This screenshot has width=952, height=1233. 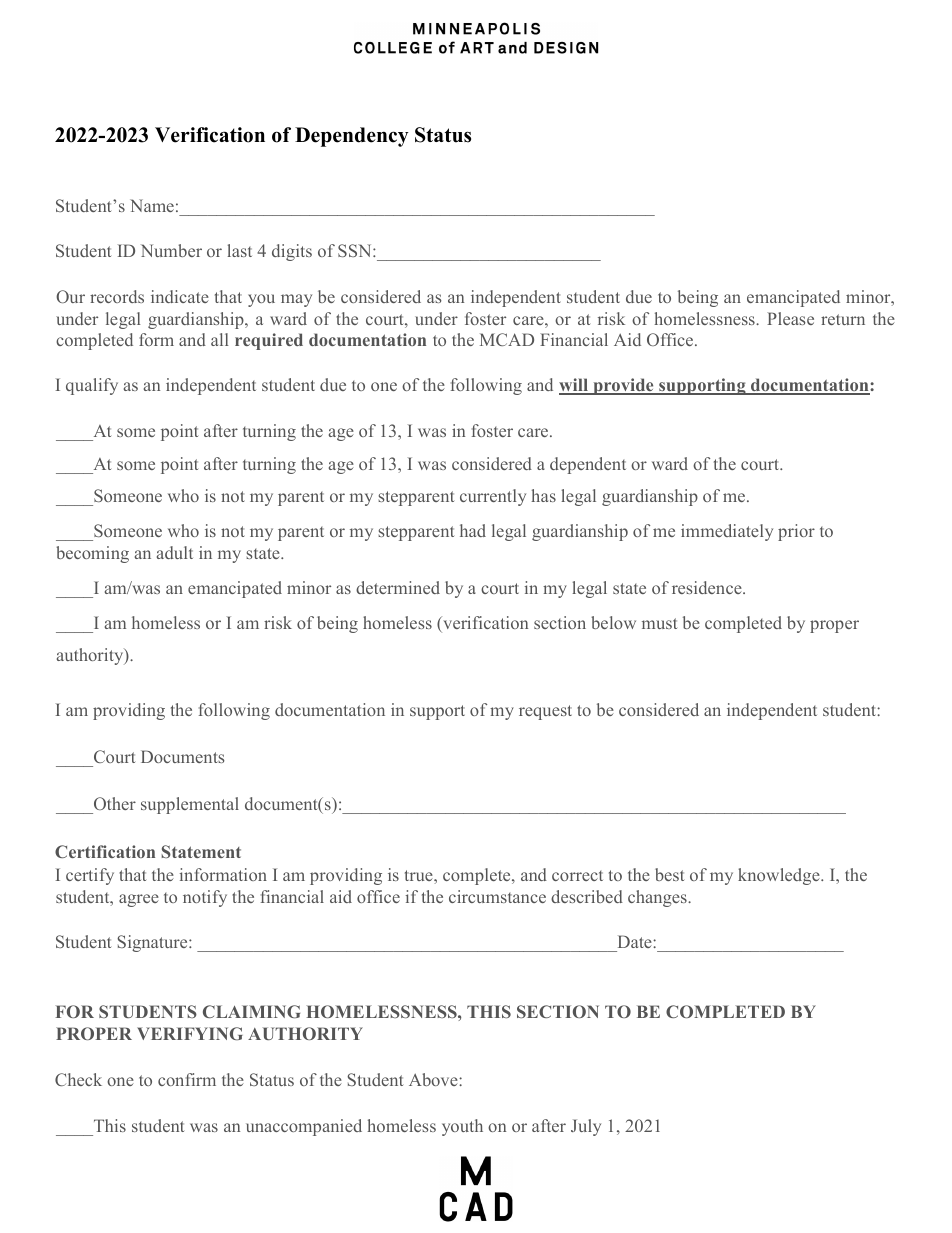 I want to click on determined, so click(x=398, y=587).
